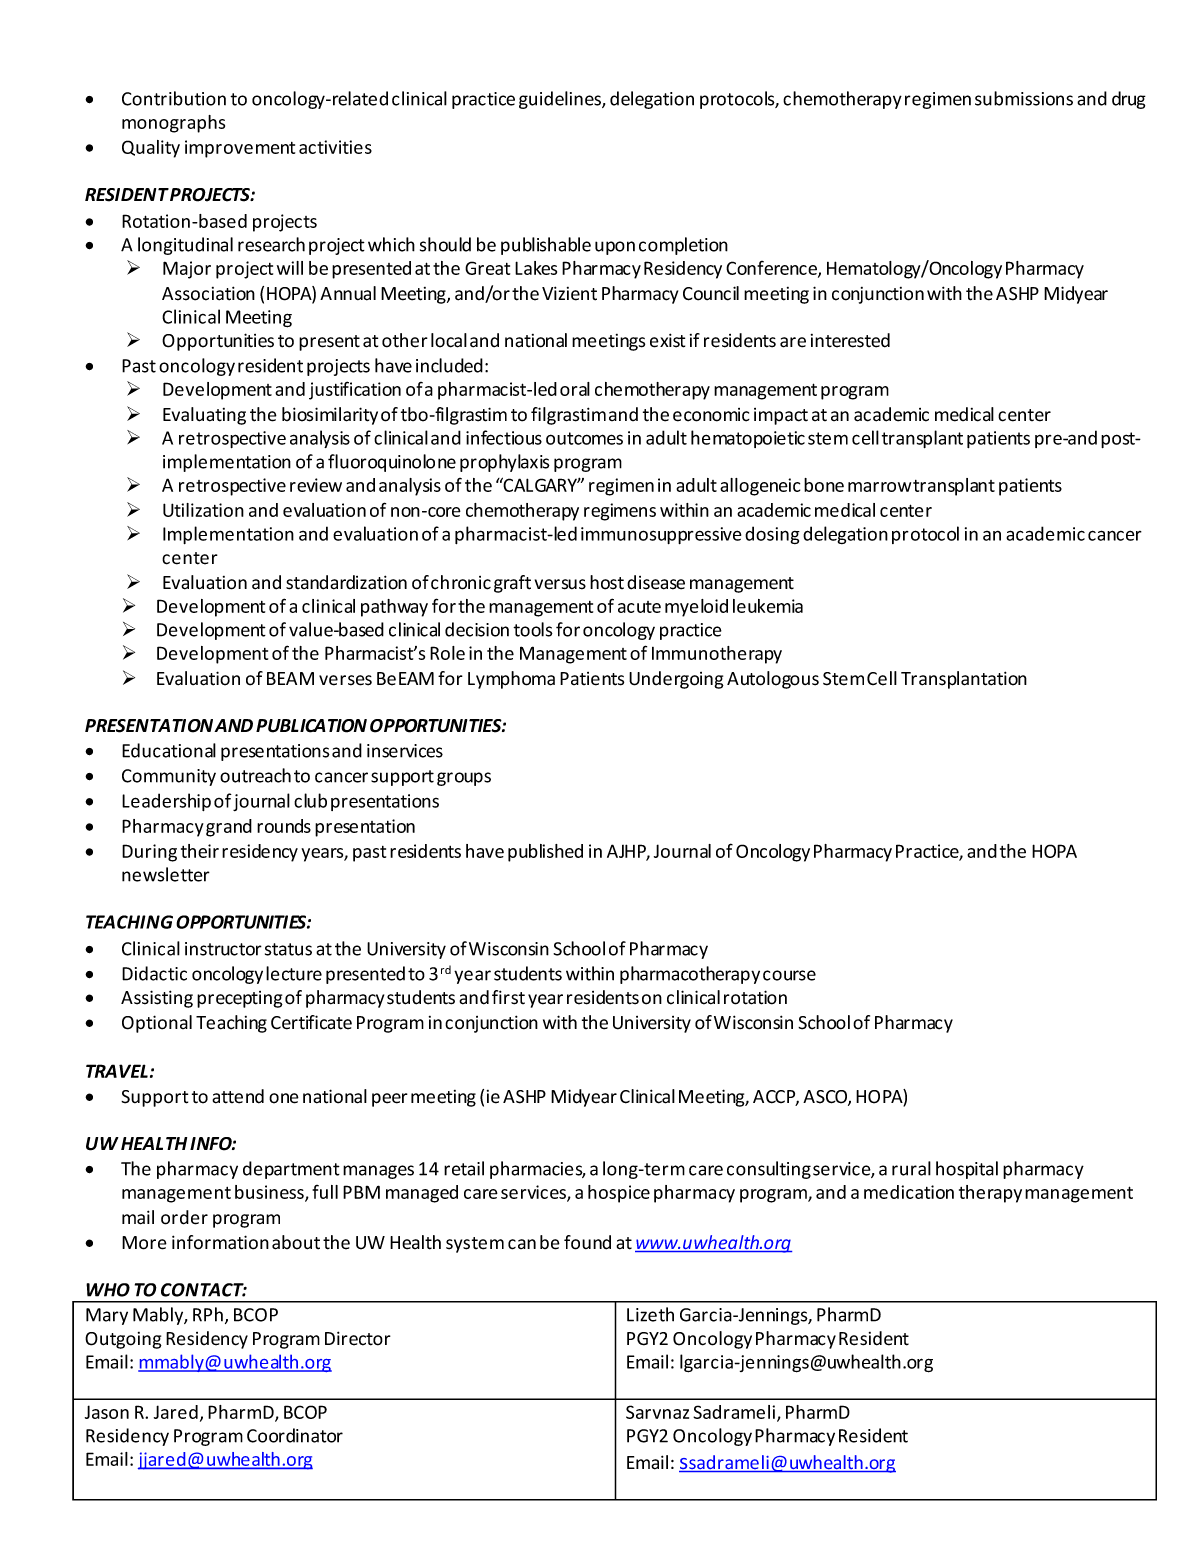  What do you see at coordinates (773, 680) in the page?
I see `Autologous` at bounding box center [773, 680].
